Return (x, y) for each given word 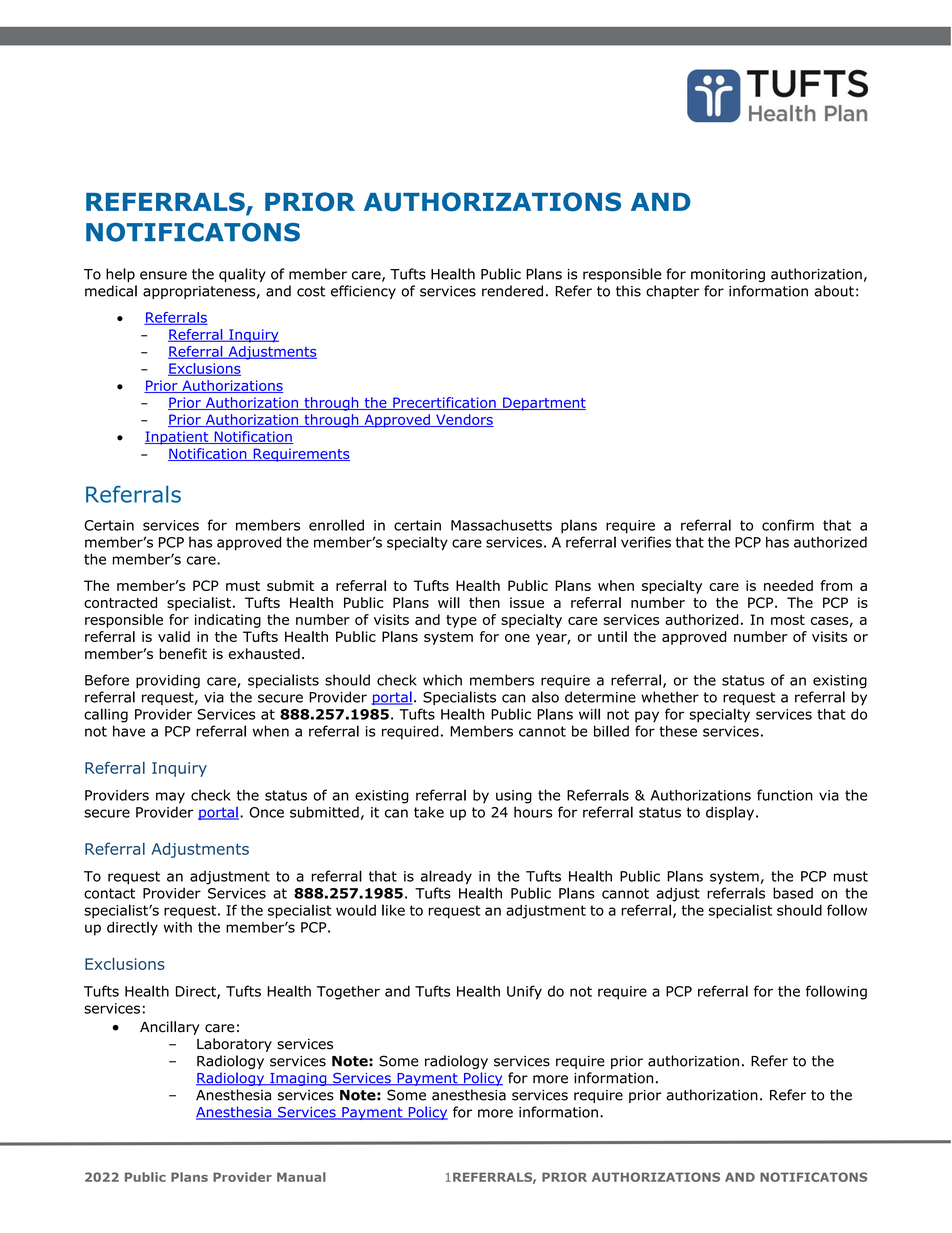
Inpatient (178, 438)
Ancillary (170, 1028)
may (170, 798)
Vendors (464, 420)
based (793, 893)
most (788, 620)
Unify (524, 992)
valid (174, 636)
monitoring (728, 275)
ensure (163, 275)
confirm (788, 525)
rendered (512, 291)
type (461, 621)
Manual (301, 1177)
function (785, 795)
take (429, 812)
